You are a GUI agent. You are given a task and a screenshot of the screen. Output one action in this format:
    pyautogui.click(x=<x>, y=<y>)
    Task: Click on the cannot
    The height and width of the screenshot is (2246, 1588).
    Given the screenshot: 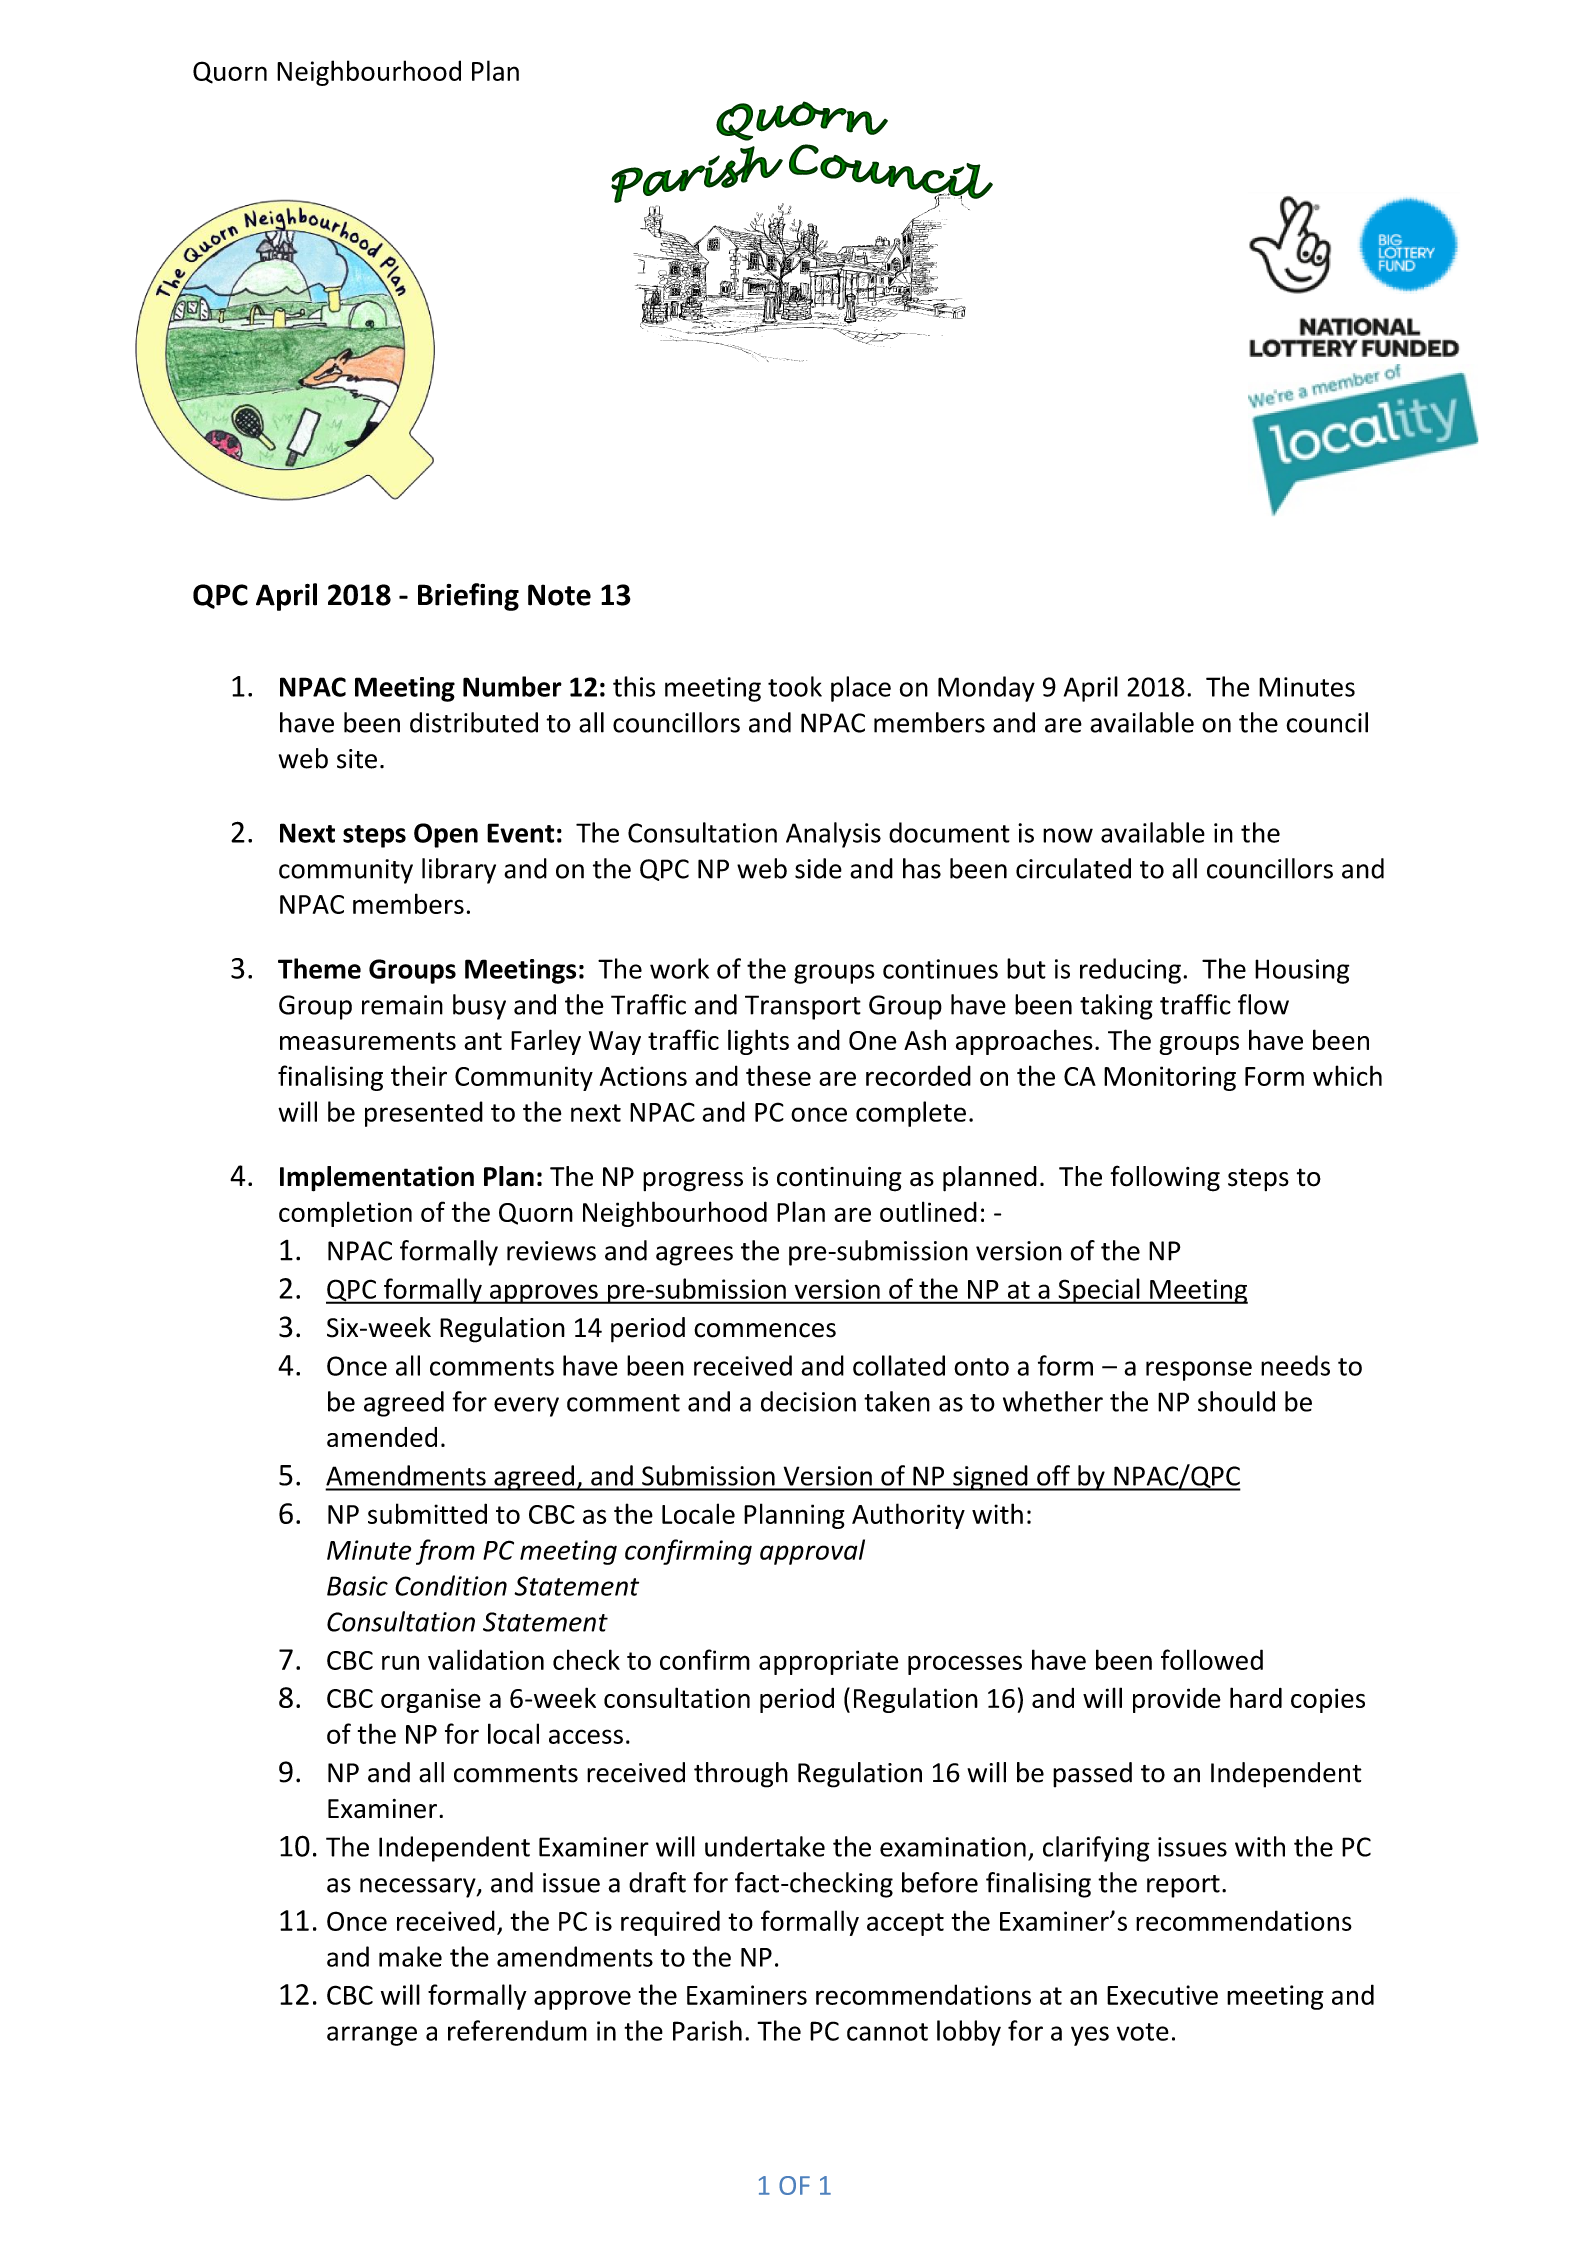 What is the action you would take?
    pyautogui.click(x=887, y=2032)
